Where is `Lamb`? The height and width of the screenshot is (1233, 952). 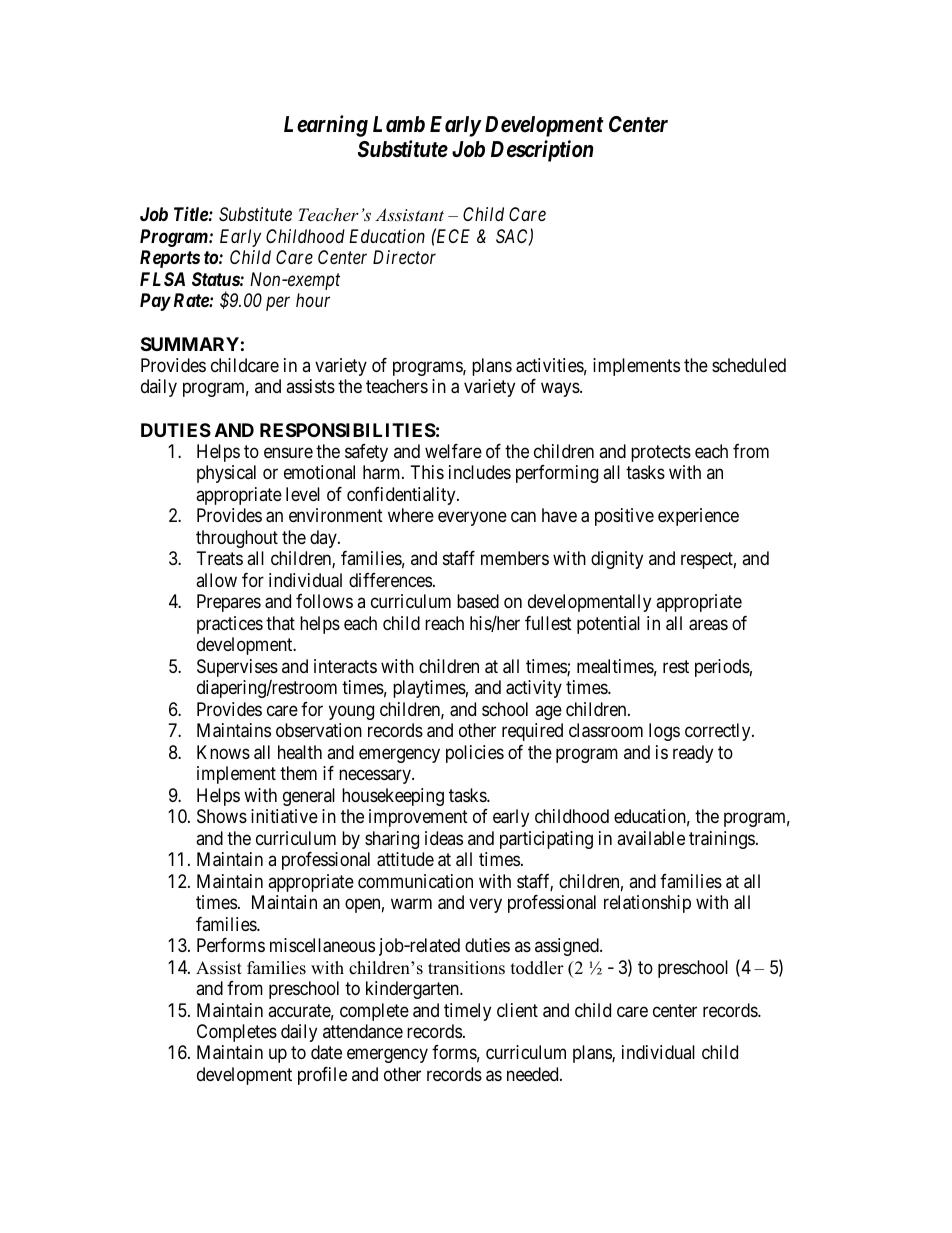
Lamb is located at coordinates (399, 124).
